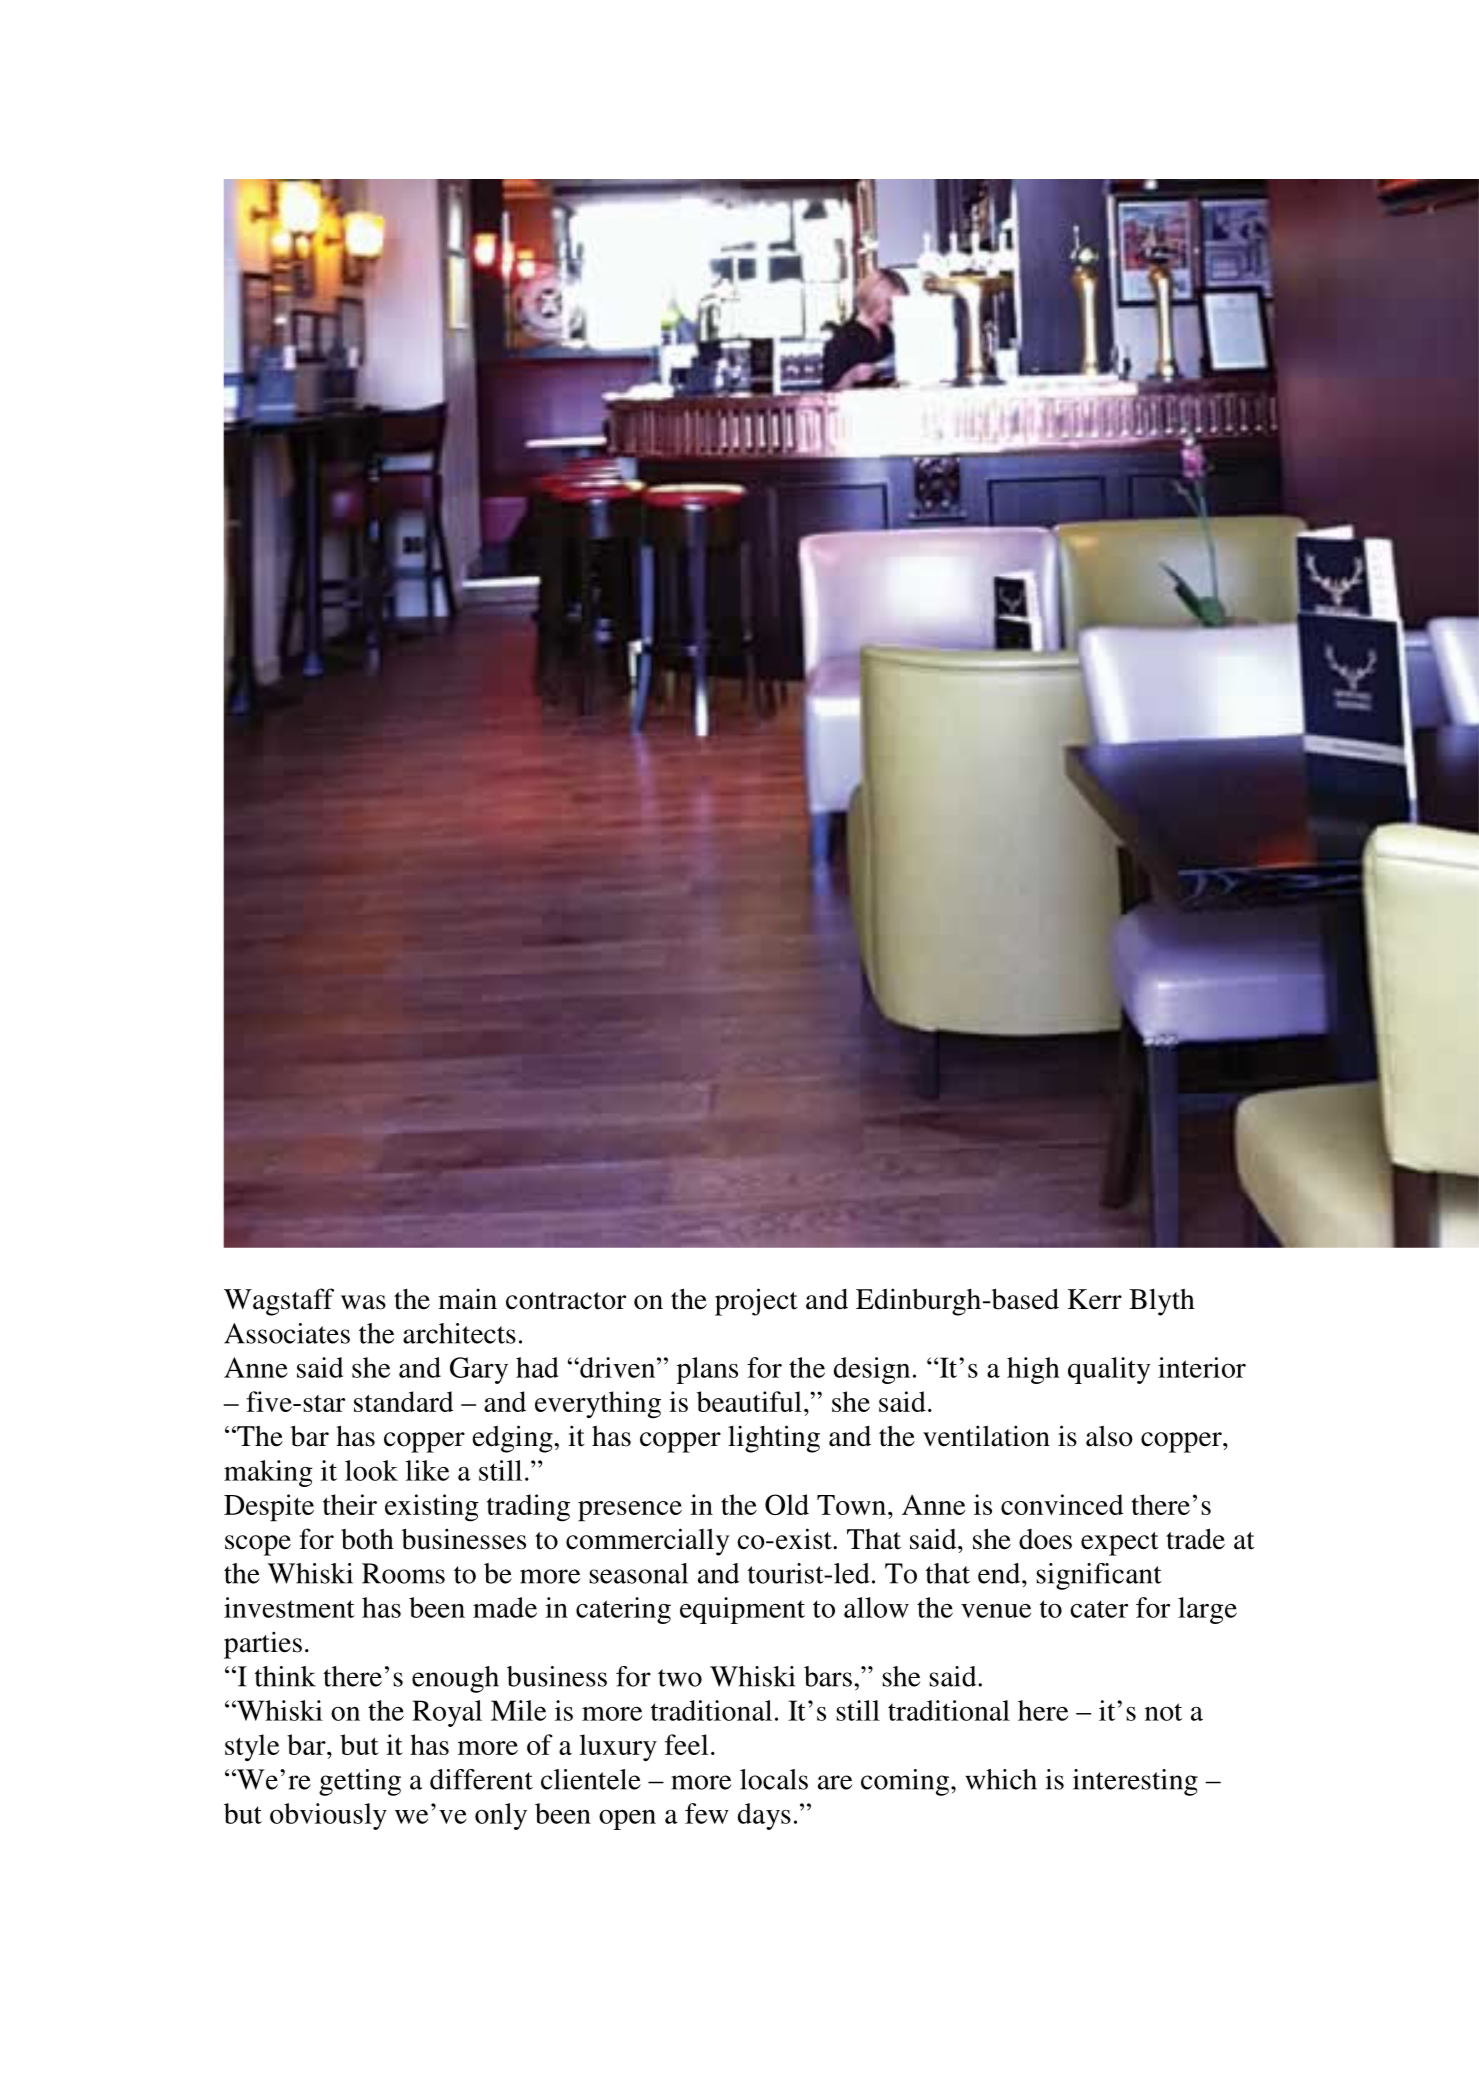 The image size is (1479, 2093). What do you see at coordinates (403, 1573) in the screenshot?
I see `Rooms` at bounding box center [403, 1573].
